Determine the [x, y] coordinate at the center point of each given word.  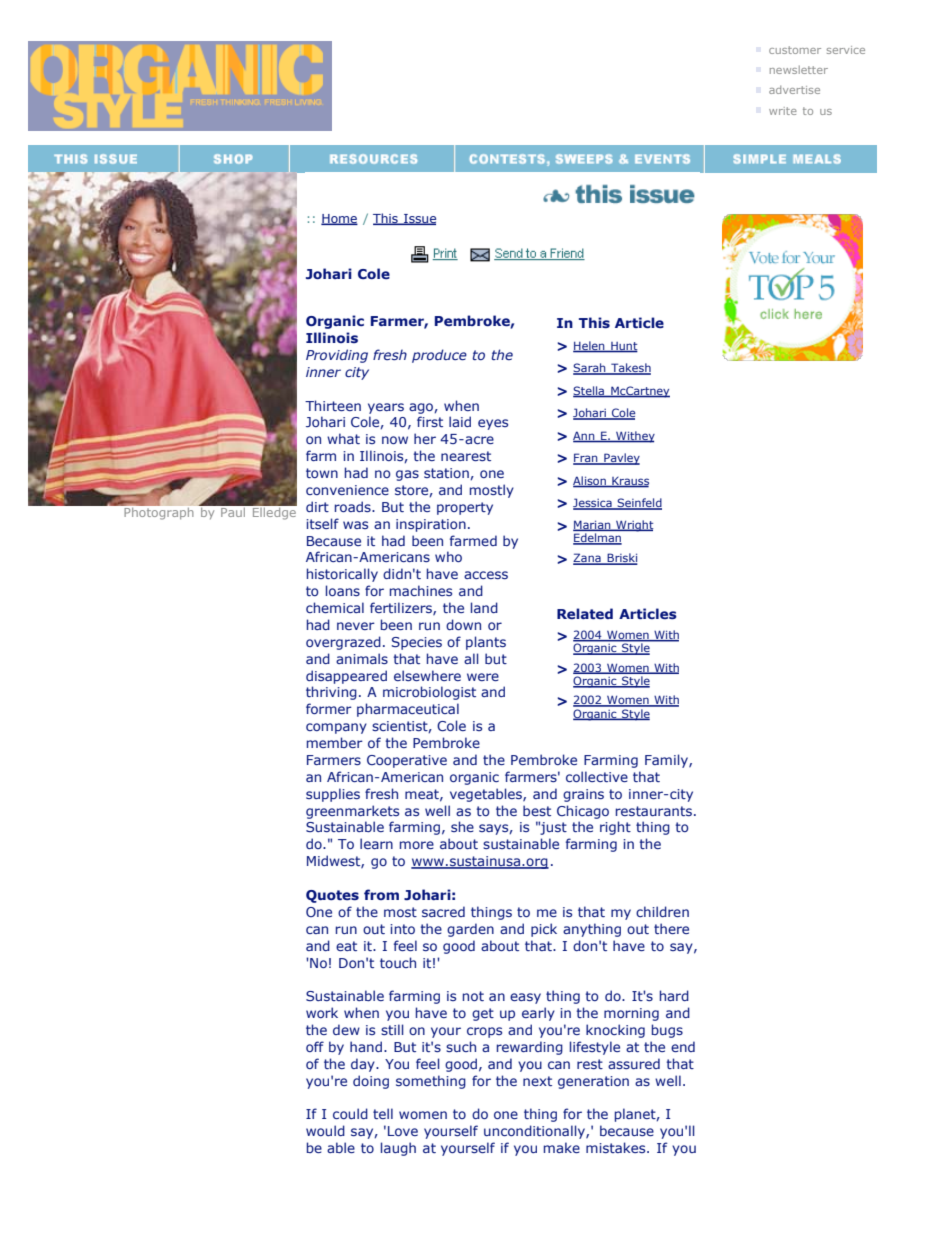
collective [597, 776]
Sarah [590, 369]
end [683, 1046]
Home [339, 219]
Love [403, 1131]
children [662, 911]
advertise [794, 89]
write [783, 111]
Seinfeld [638, 504]
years [386, 408]
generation [593, 1082]
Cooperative [407, 761]
